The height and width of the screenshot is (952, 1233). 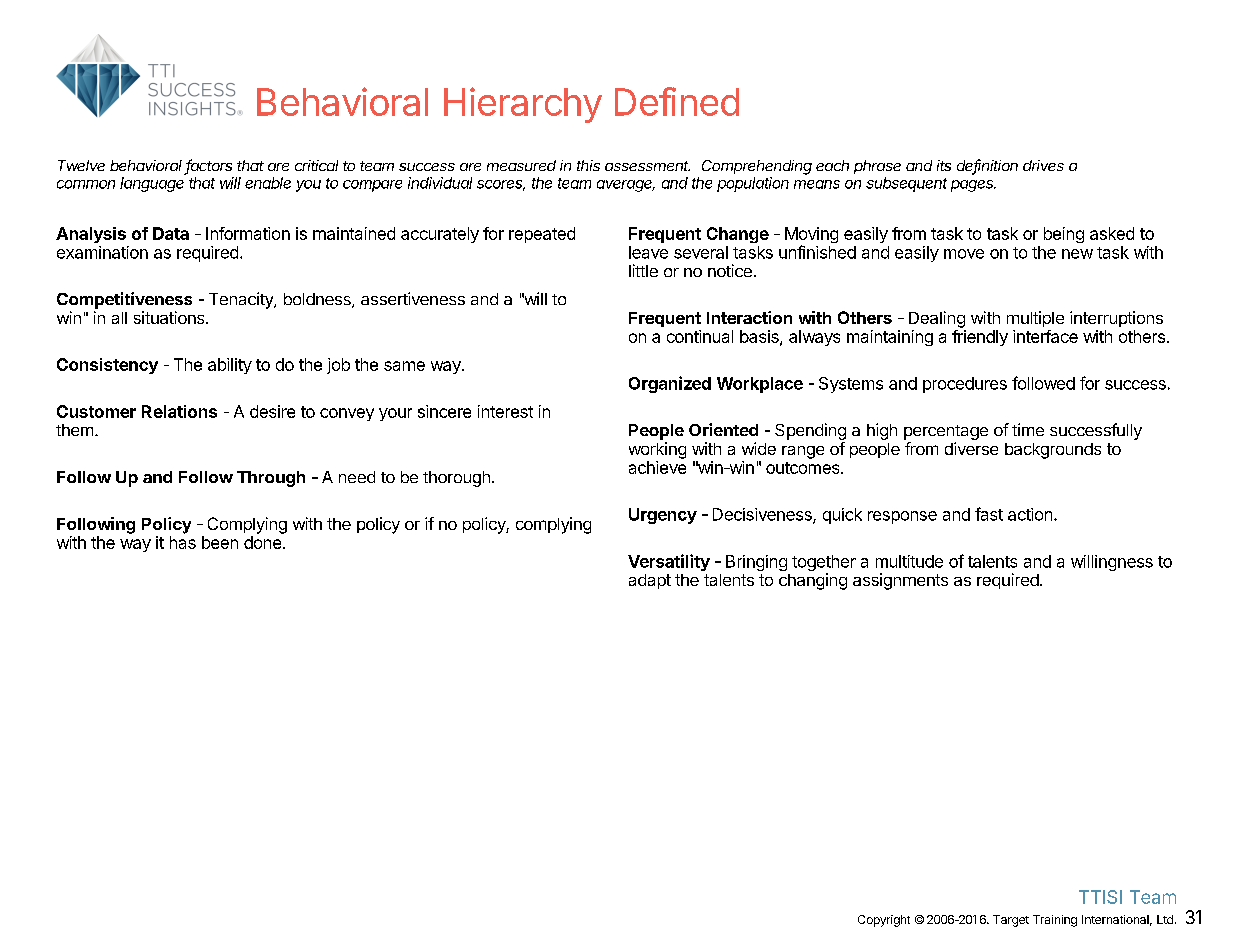 I want to click on drives, so click(x=1043, y=165).
